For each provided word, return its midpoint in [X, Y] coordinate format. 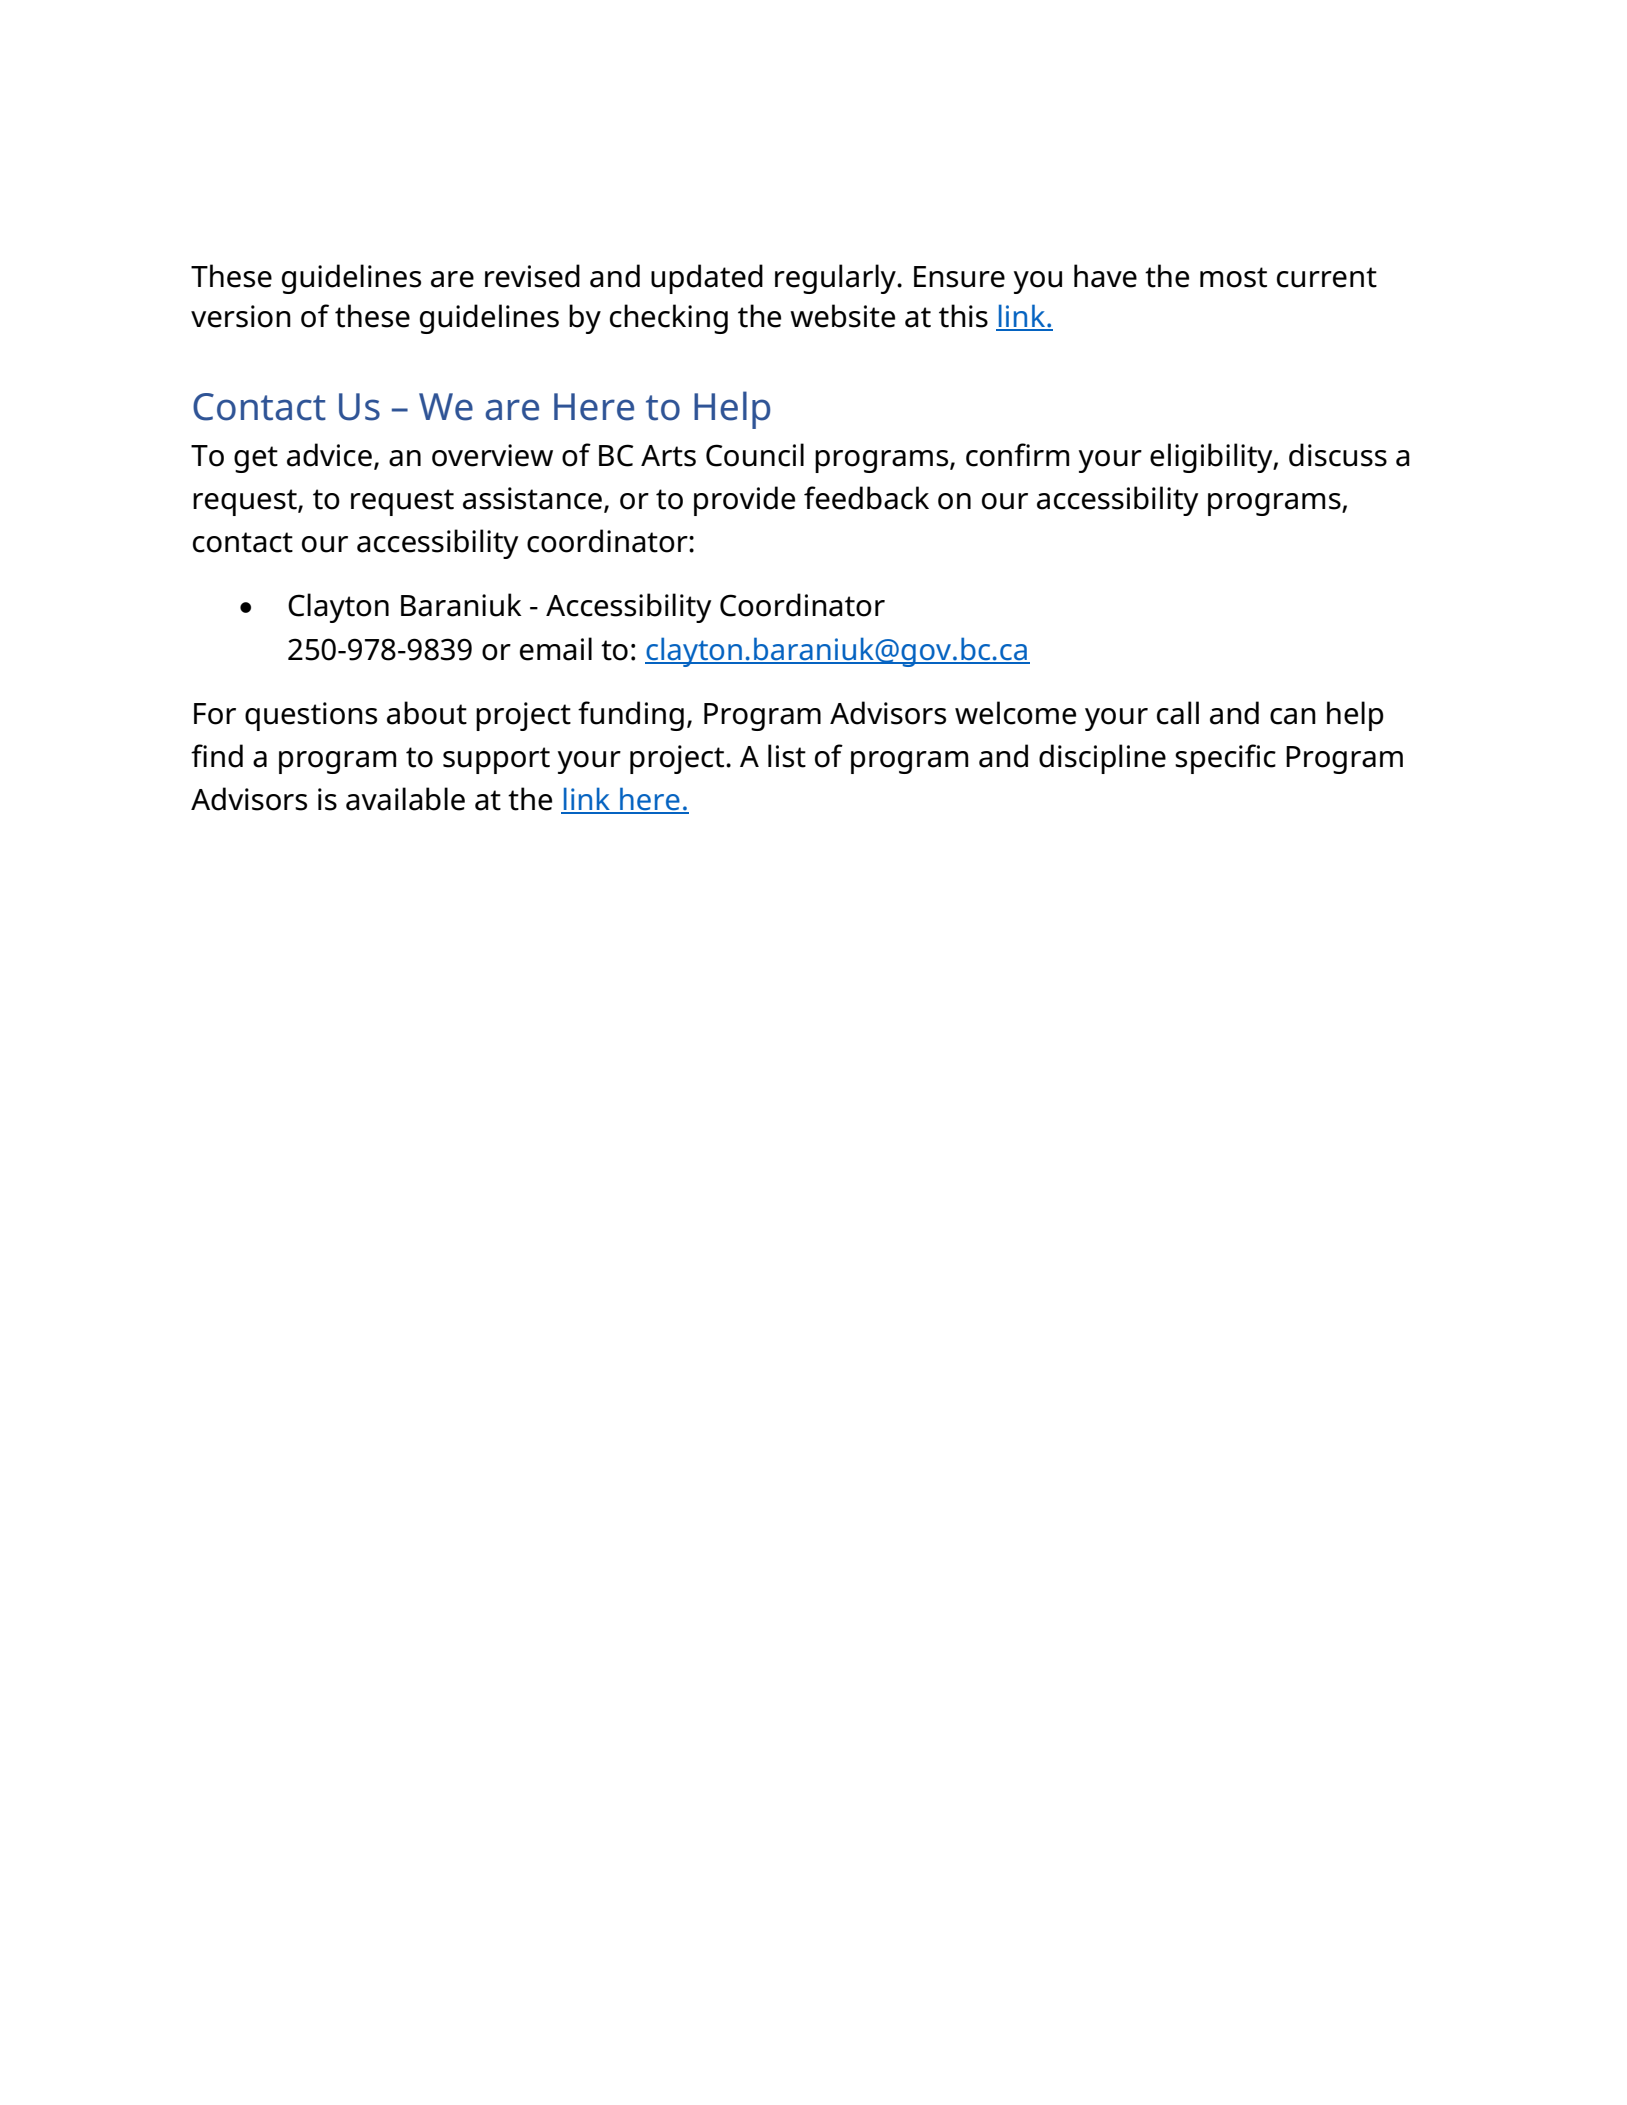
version [241, 316]
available [405, 799]
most [1233, 277]
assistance [534, 499]
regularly [836, 279]
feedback [866, 498]
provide [744, 501]
